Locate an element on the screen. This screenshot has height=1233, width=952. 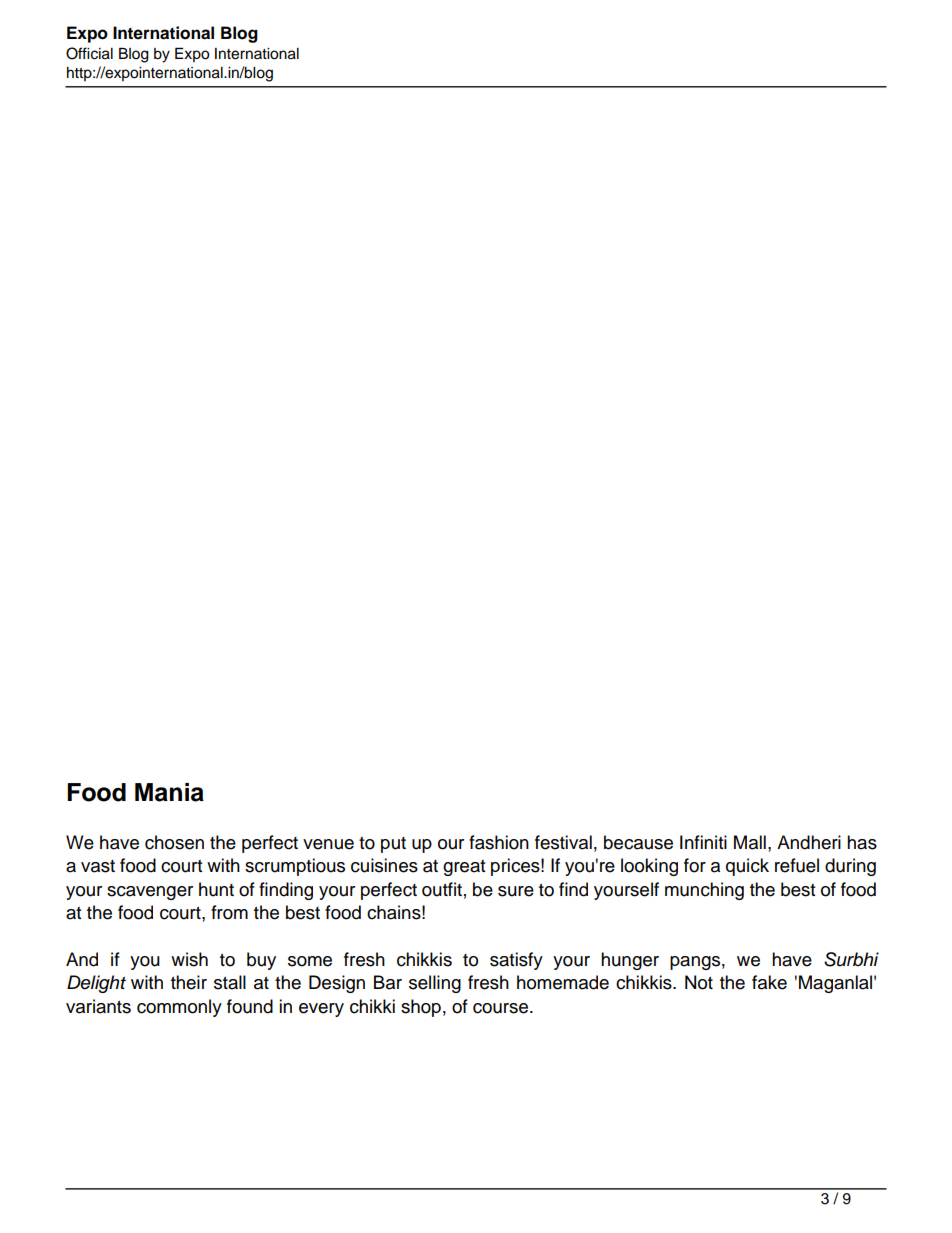
their is located at coordinates (189, 982).
